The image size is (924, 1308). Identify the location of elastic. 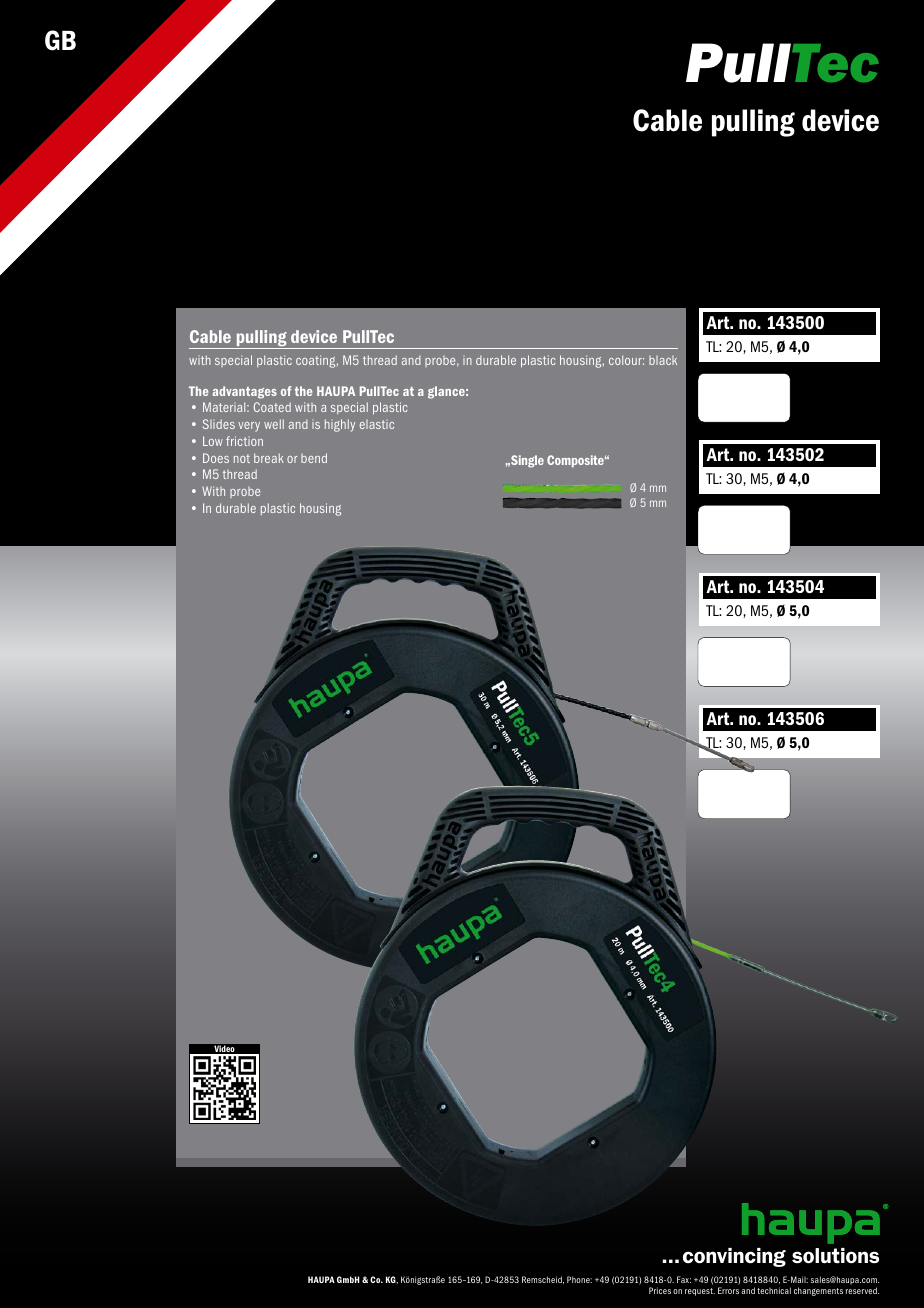
(377, 424).
